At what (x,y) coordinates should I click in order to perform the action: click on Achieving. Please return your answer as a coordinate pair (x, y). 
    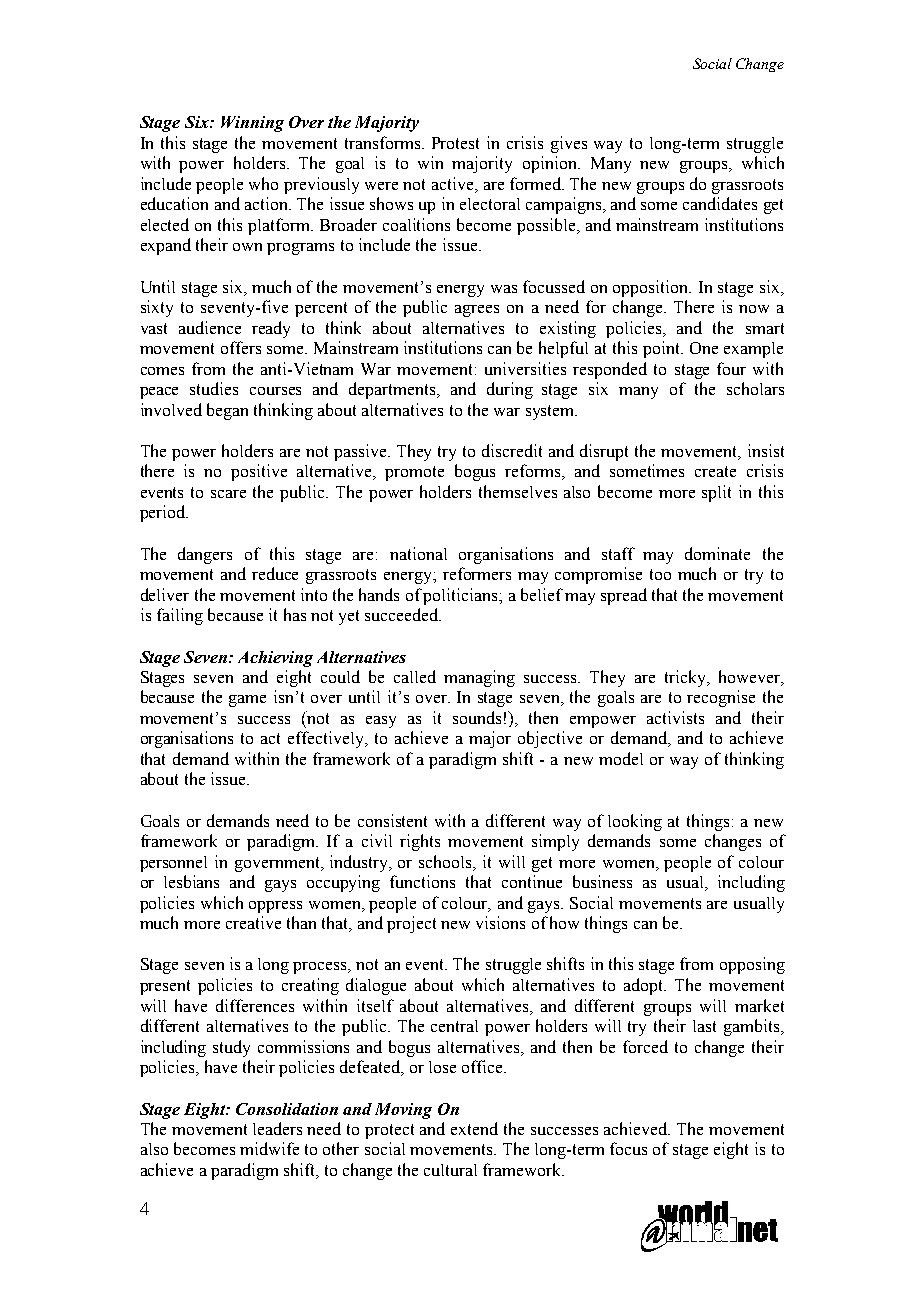
    Looking at the image, I should click on (275, 659).
